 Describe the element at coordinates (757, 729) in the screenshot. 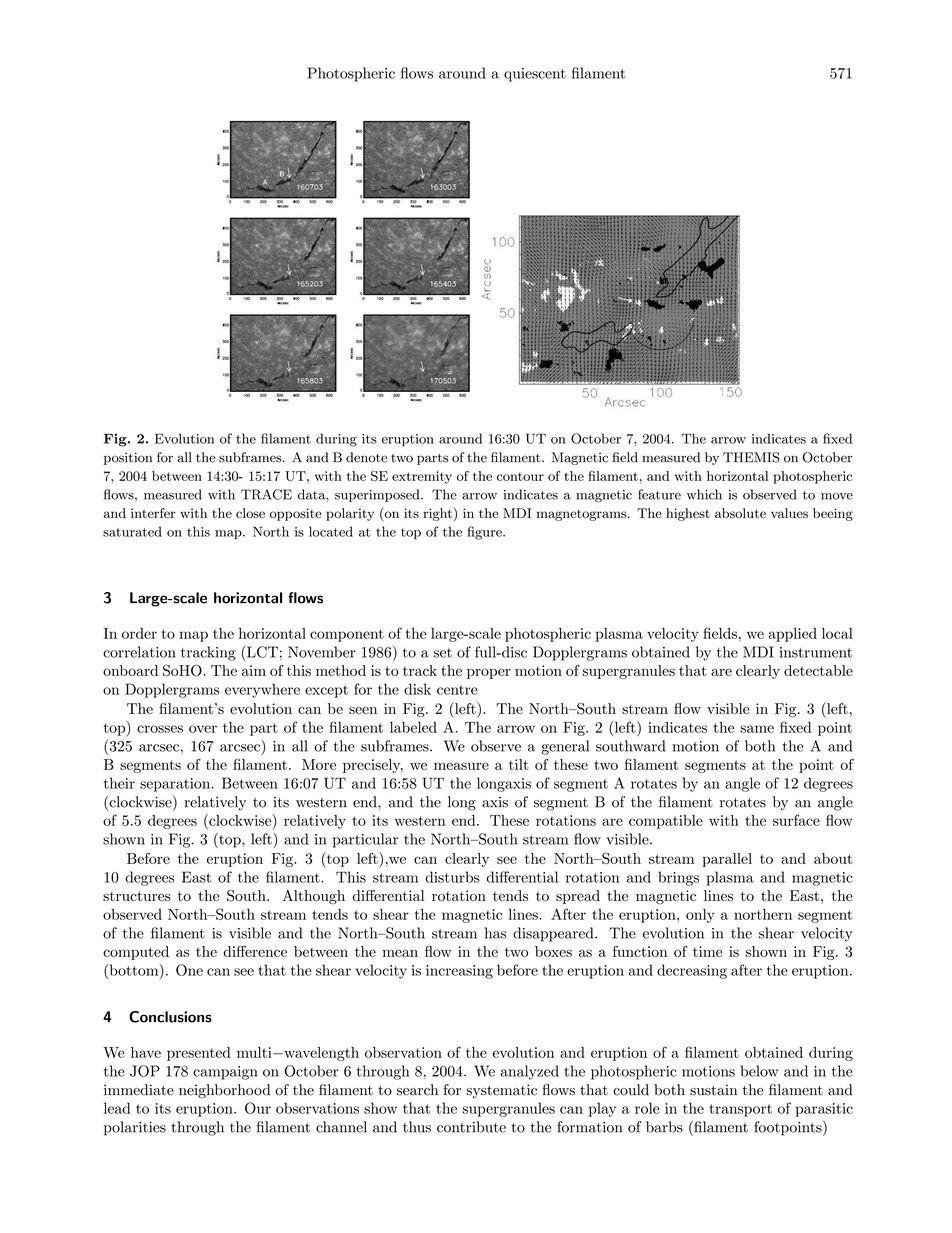

I see `same` at that location.
